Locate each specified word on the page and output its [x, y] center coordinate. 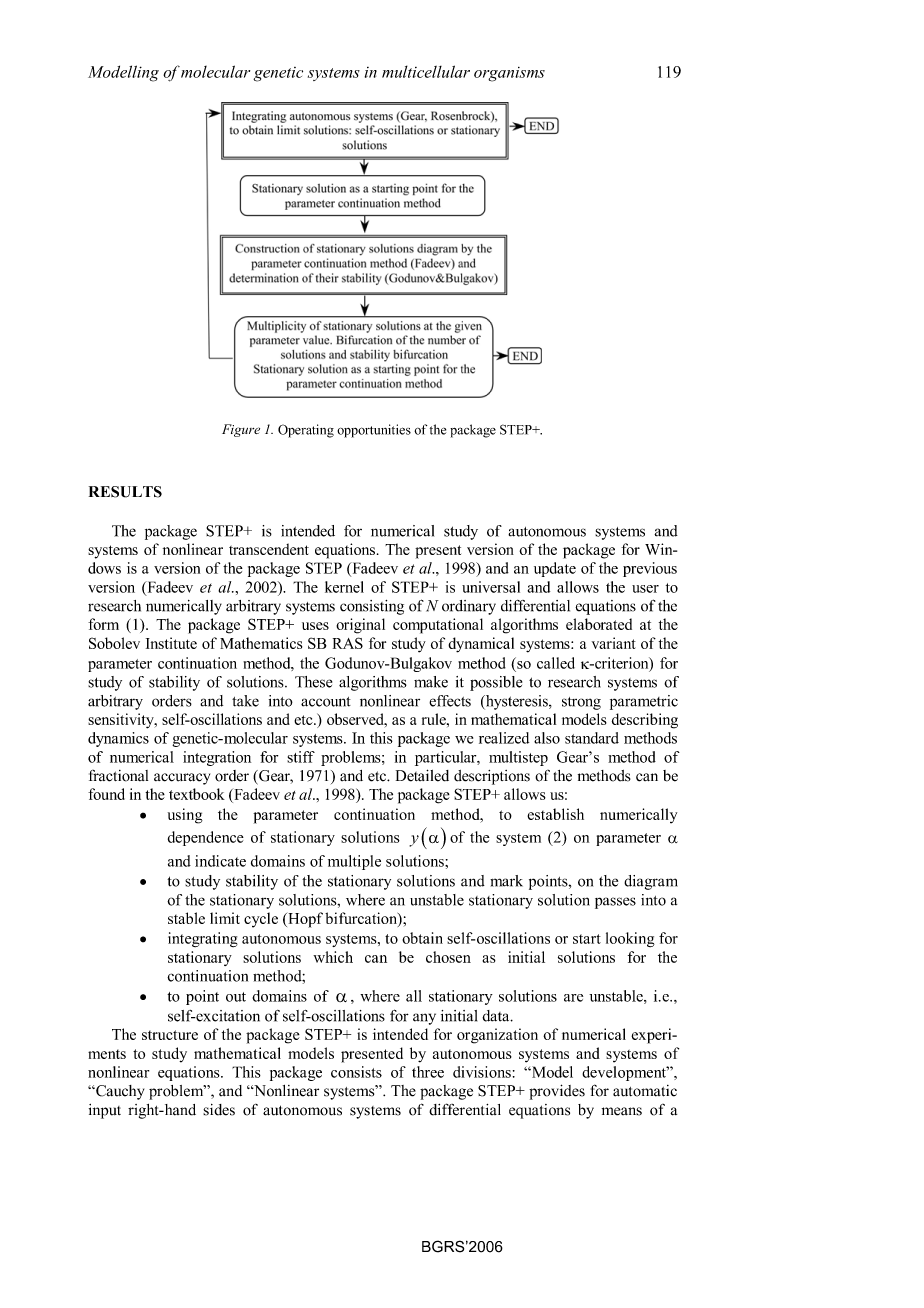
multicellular [426, 71]
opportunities [374, 431]
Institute [171, 643]
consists [356, 1072]
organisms [509, 74]
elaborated [599, 624]
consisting [372, 607]
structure [170, 1035]
